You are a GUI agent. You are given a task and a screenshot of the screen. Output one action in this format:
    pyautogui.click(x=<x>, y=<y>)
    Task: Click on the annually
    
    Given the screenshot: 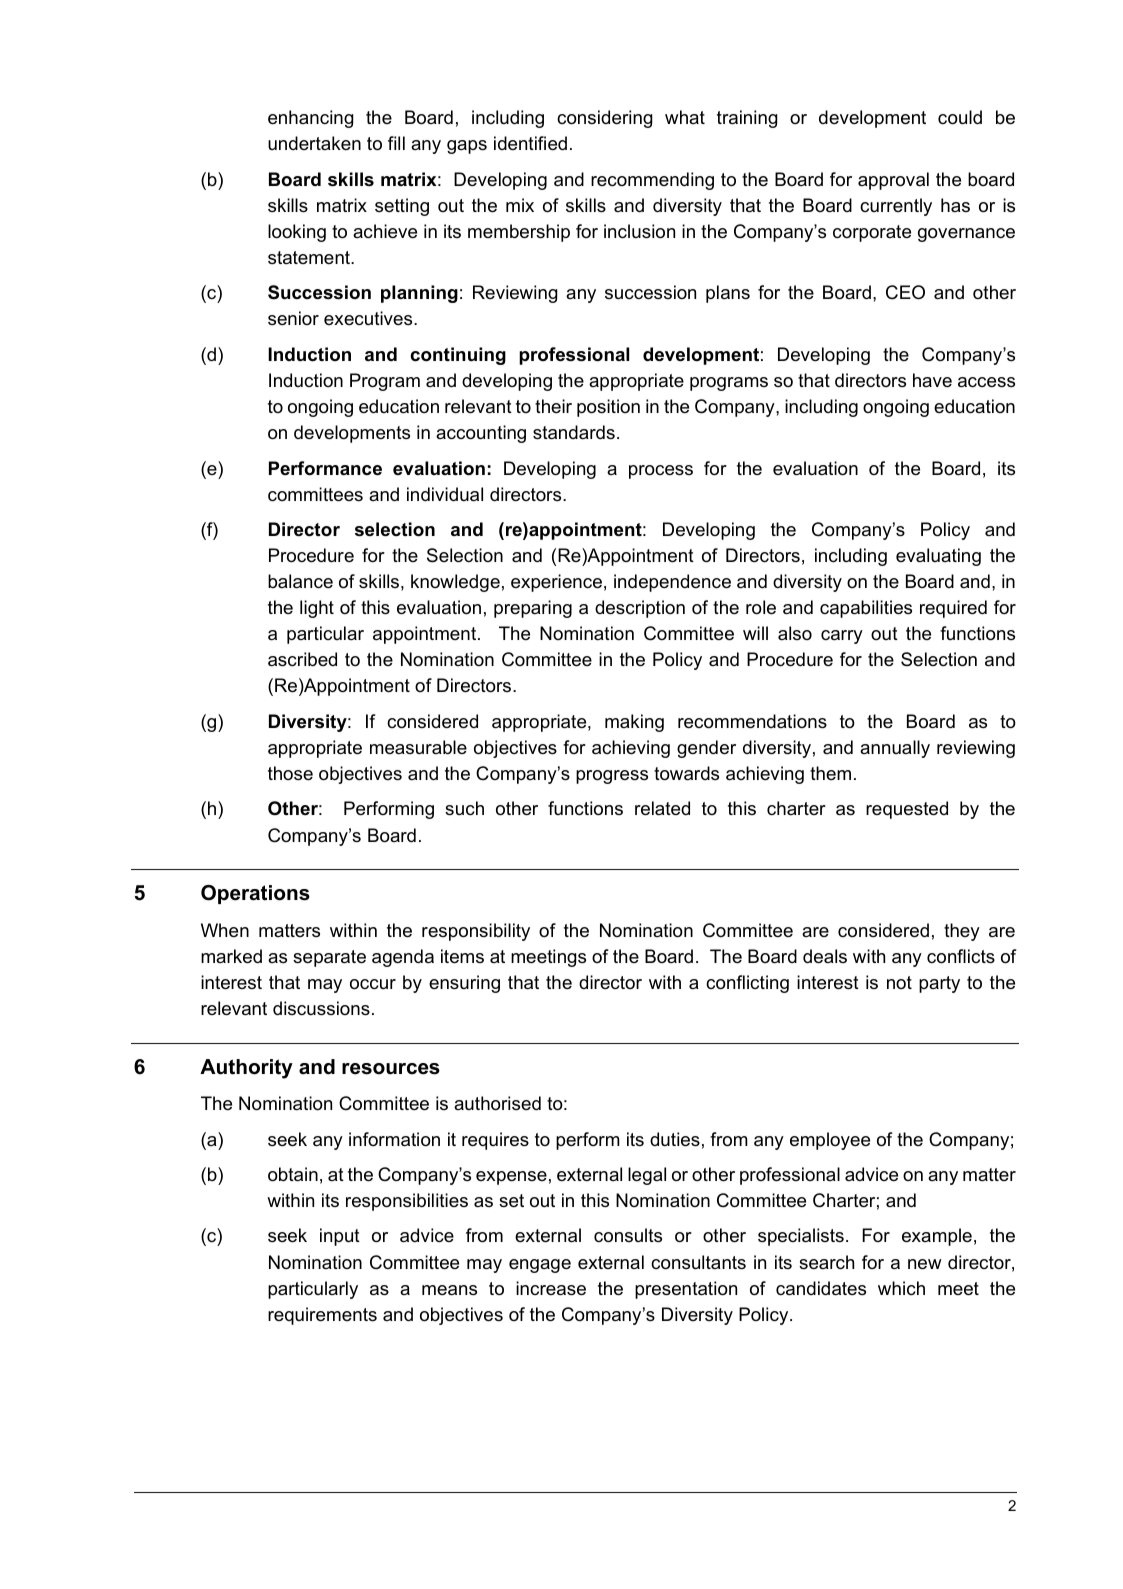 What is the action you would take?
    pyautogui.click(x=895, y=749)
